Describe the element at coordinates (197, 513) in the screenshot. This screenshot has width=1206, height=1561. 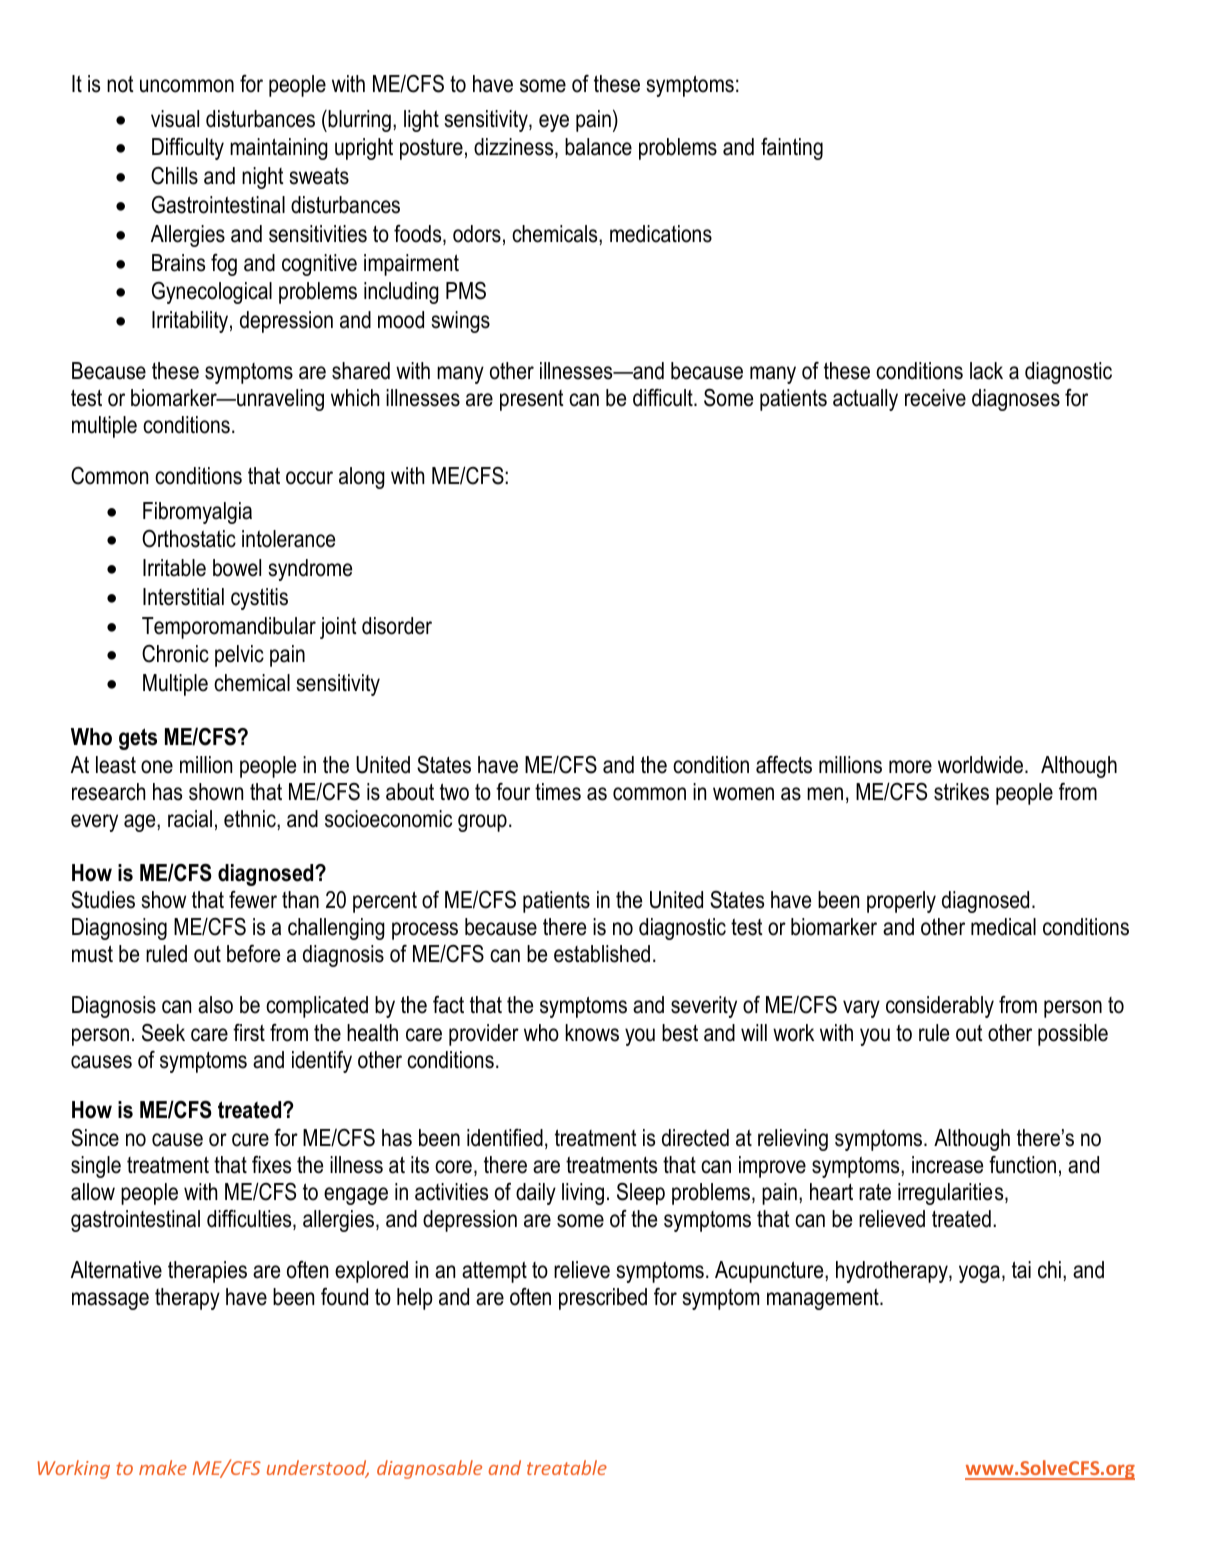
I see `Fibromyalgia` at that location.
